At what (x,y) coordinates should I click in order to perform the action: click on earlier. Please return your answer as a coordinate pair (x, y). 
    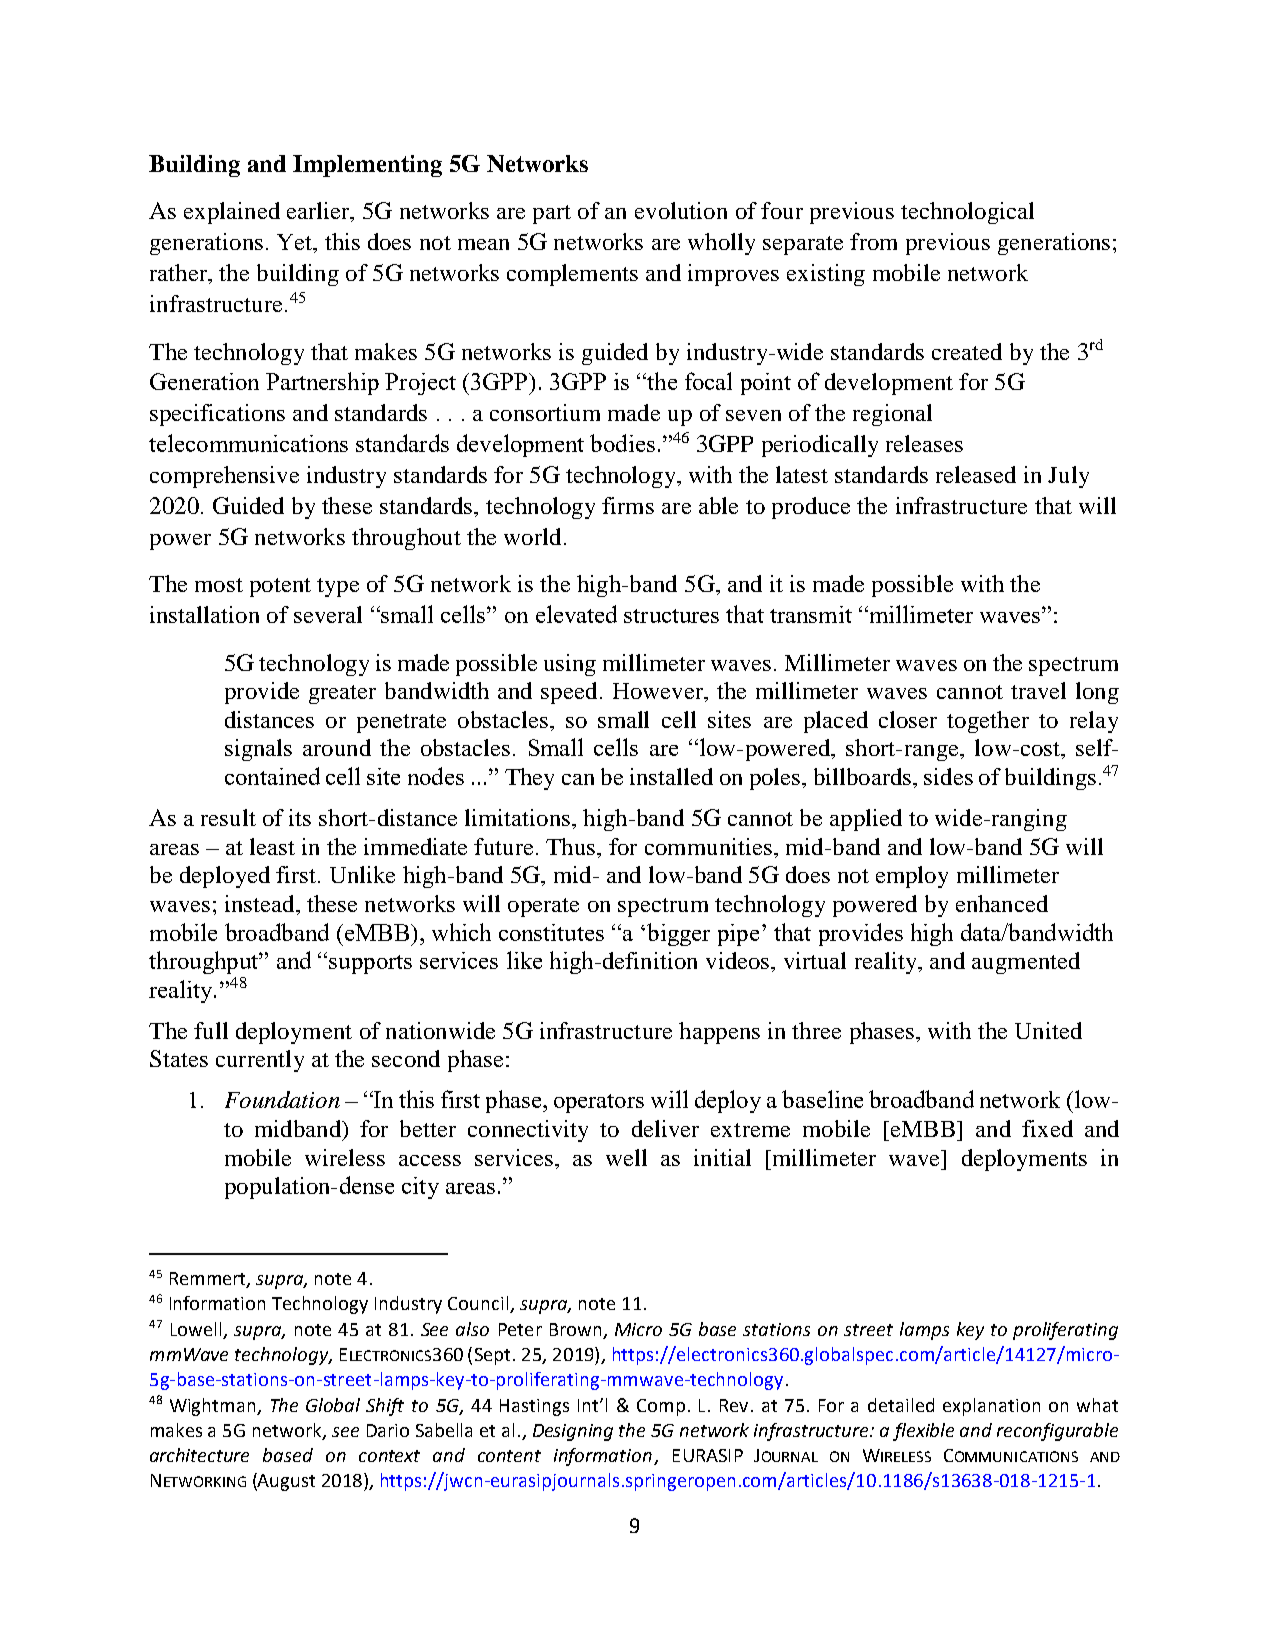
    Looking at the image, I should click on (319, 212).
